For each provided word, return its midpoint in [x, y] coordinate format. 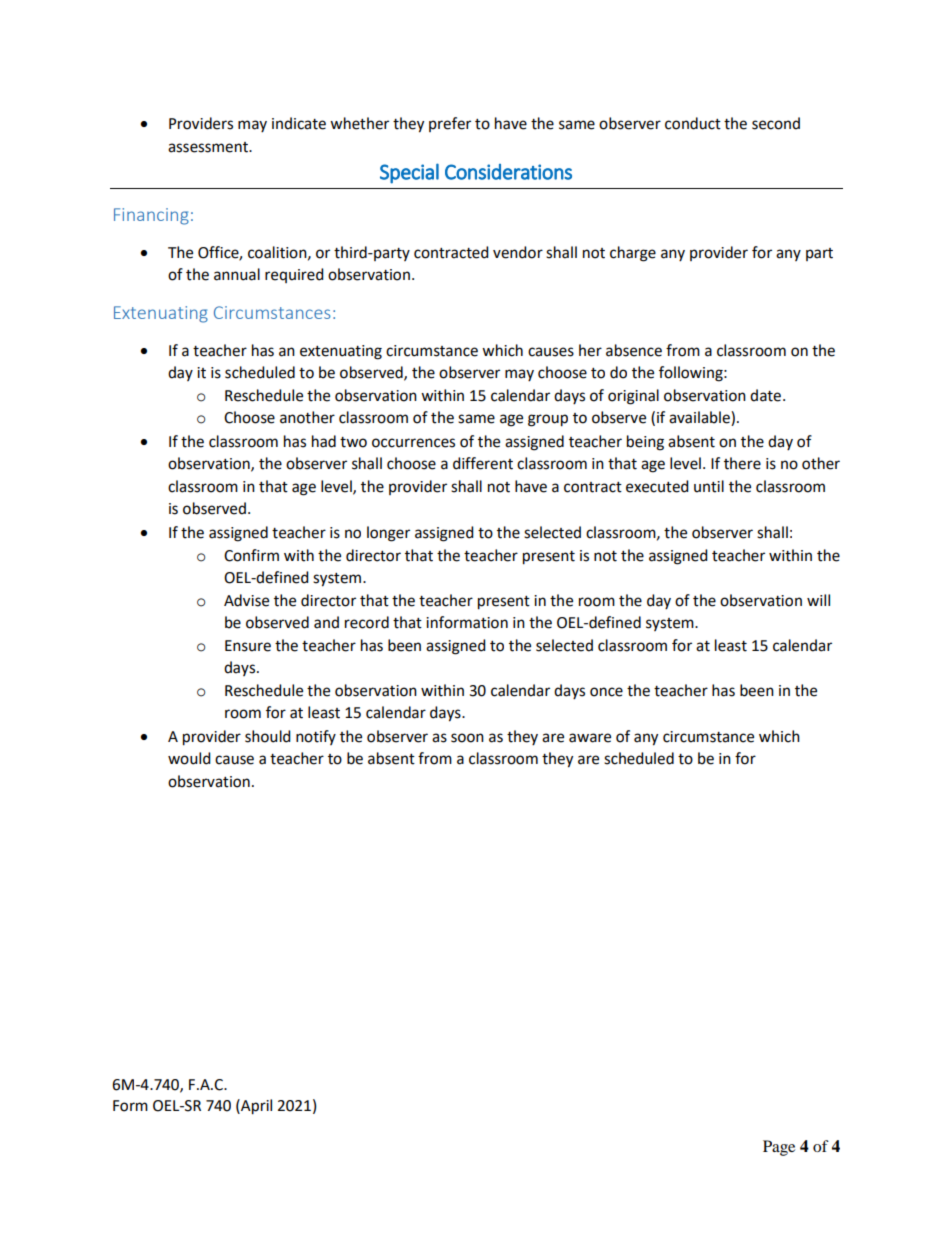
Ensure [248, 646]
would [189, 758]
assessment [209, 147]
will [818, 600]
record [367, 622]
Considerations [508, 172]
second [776, 123]
